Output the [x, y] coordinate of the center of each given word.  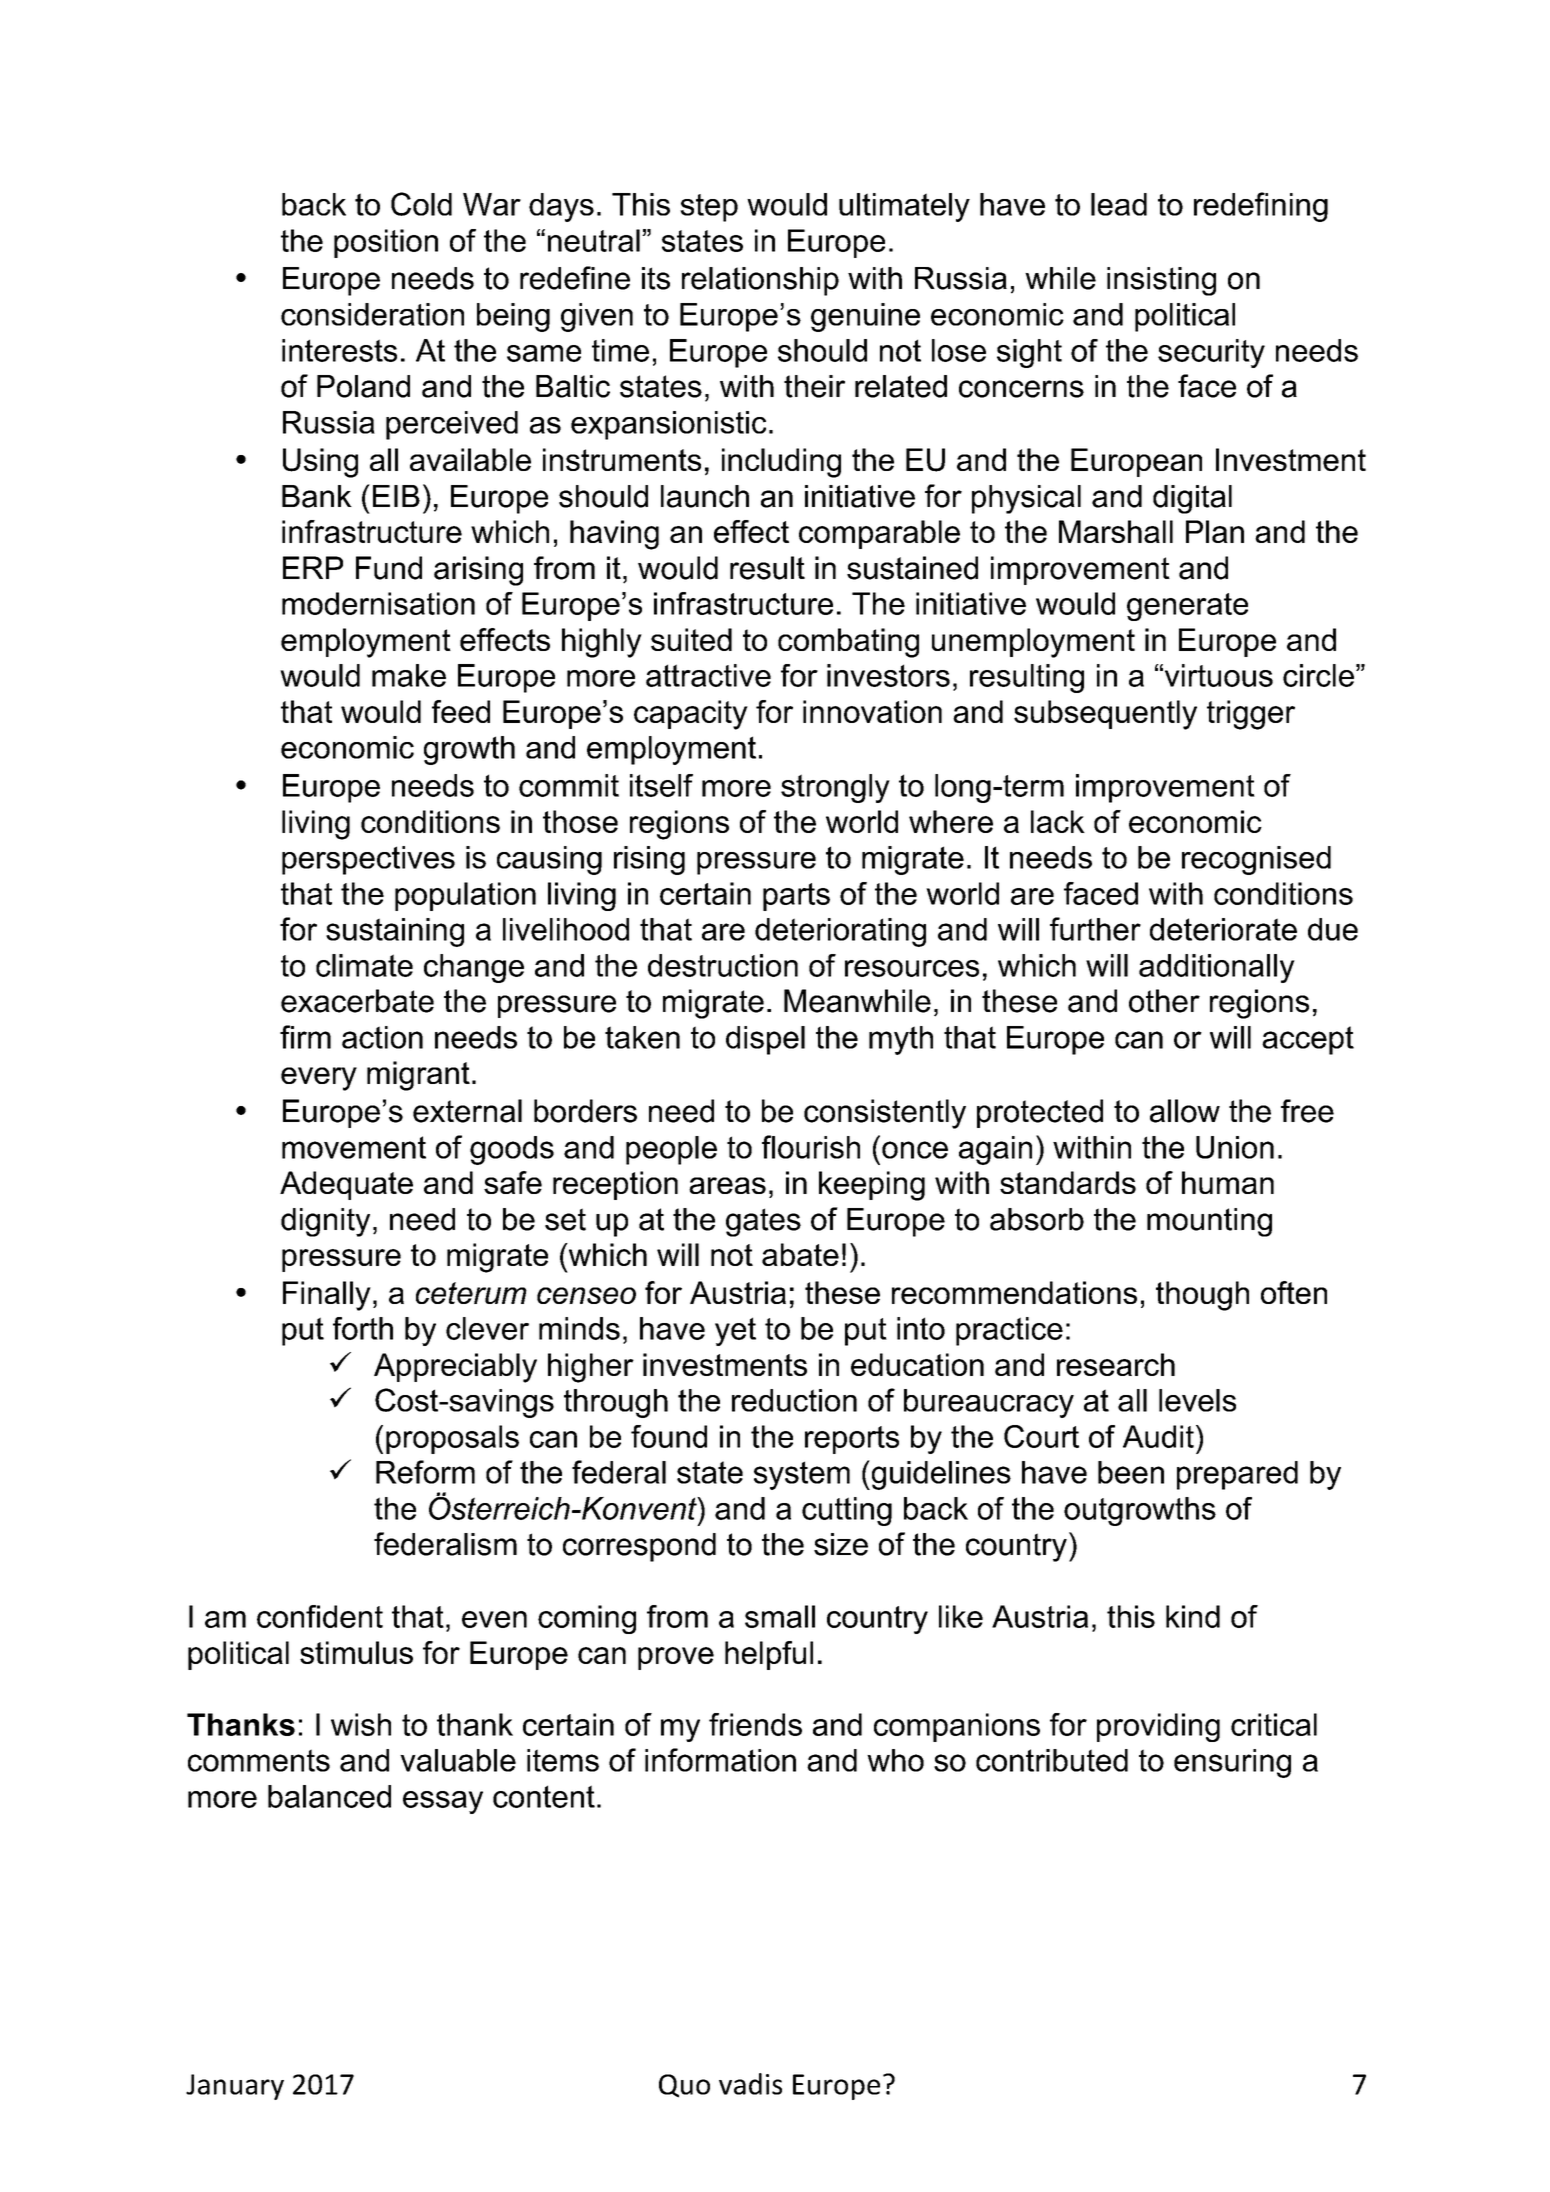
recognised [1256, 860]
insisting [1161, 281]
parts [796, 897]
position [386, 243]
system [802, 1475]
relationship [760, 281]
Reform [425, 1472]
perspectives [368, 860]
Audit [1158, 1436]
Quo [684, 2086]
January [235, 2087]
